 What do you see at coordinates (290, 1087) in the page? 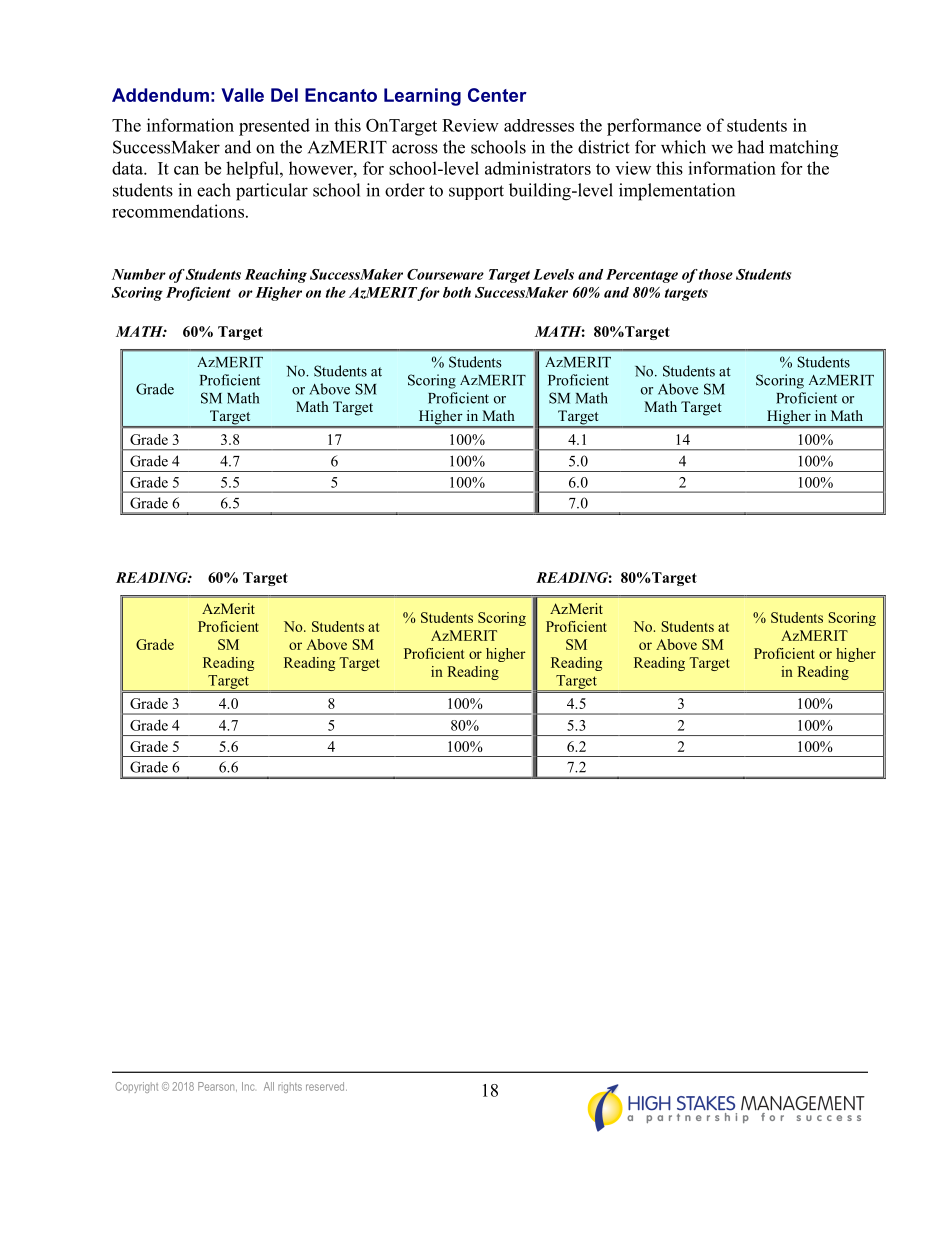
I see `rights` at bounding box center [290, 1087].
